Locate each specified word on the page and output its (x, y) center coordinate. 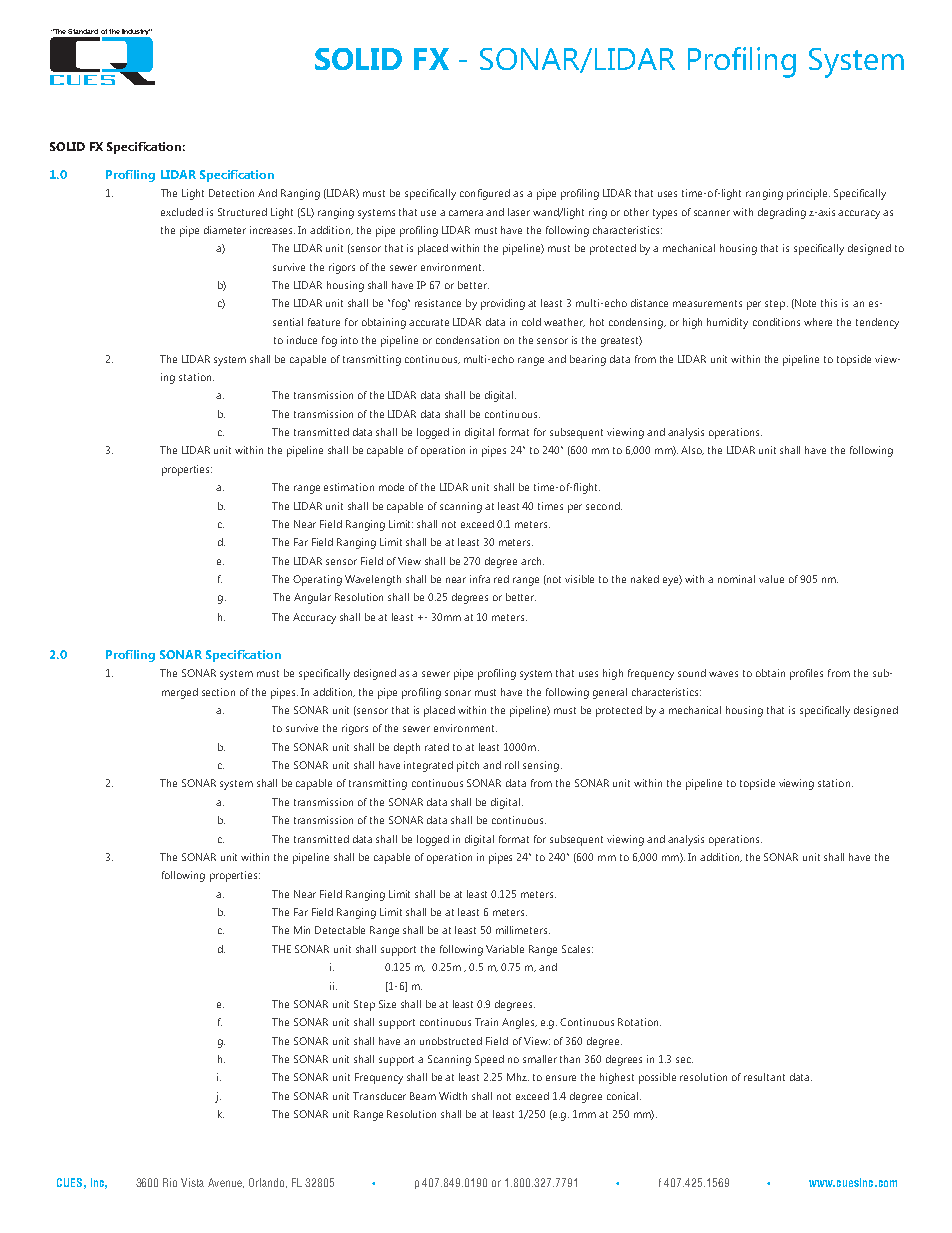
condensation (467, 340)
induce (302, 340)
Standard (83, 31)
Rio (170, 1182)
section (218, 692)
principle (808, 194)
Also (692, 450)
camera (466, 213)
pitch (468, 766)
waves (723, 674)
